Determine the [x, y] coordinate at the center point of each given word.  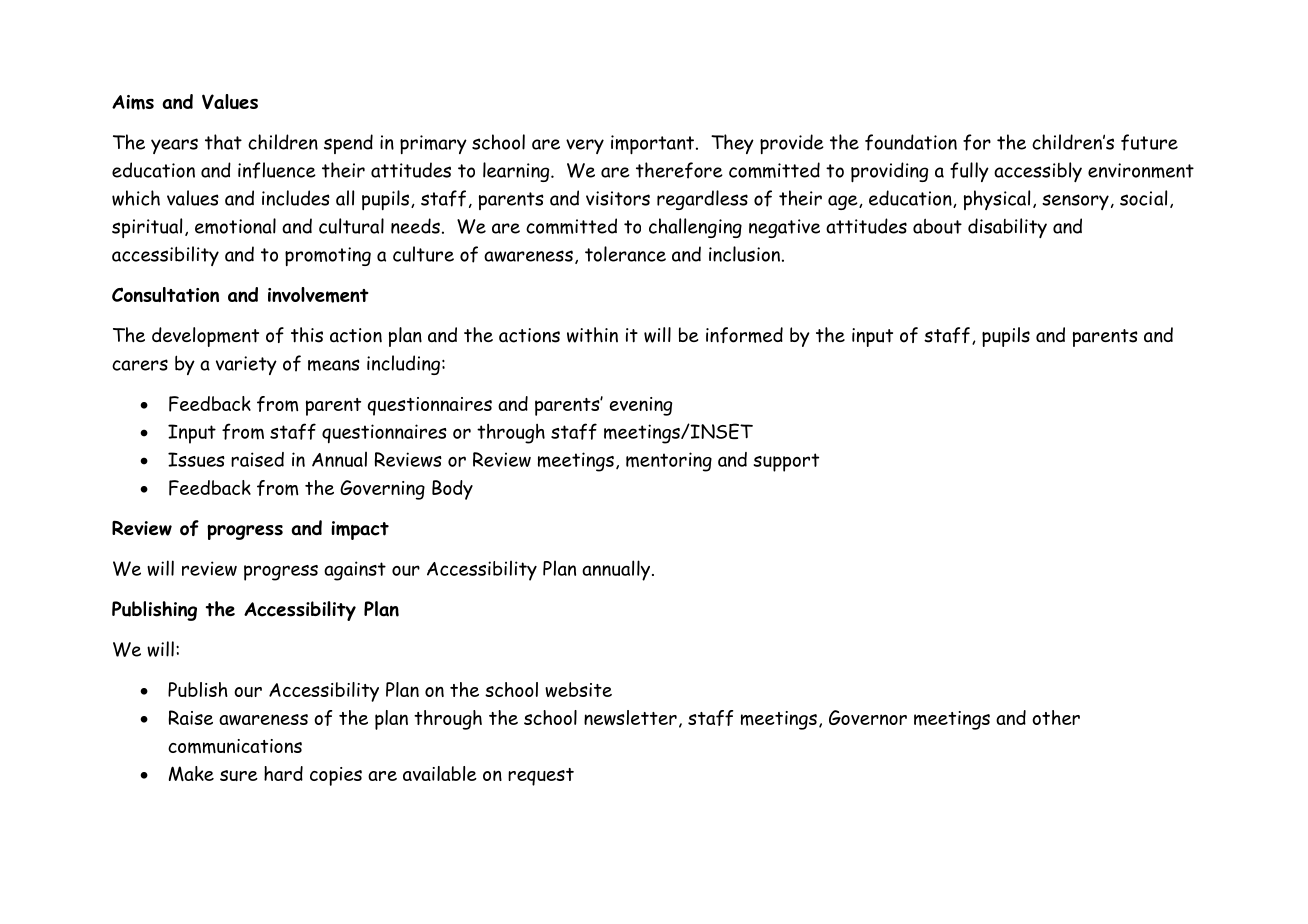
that [223, 142]
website [578, 689]
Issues [196, 459]
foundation [911, 142]
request [541, 777]
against [355, 571]
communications [235, 746]
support [786, 462]
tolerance [625, 254]
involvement [318, 295]
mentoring [669, 462]
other [1056, 717]
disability [1007, 228]
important [654, 144]
